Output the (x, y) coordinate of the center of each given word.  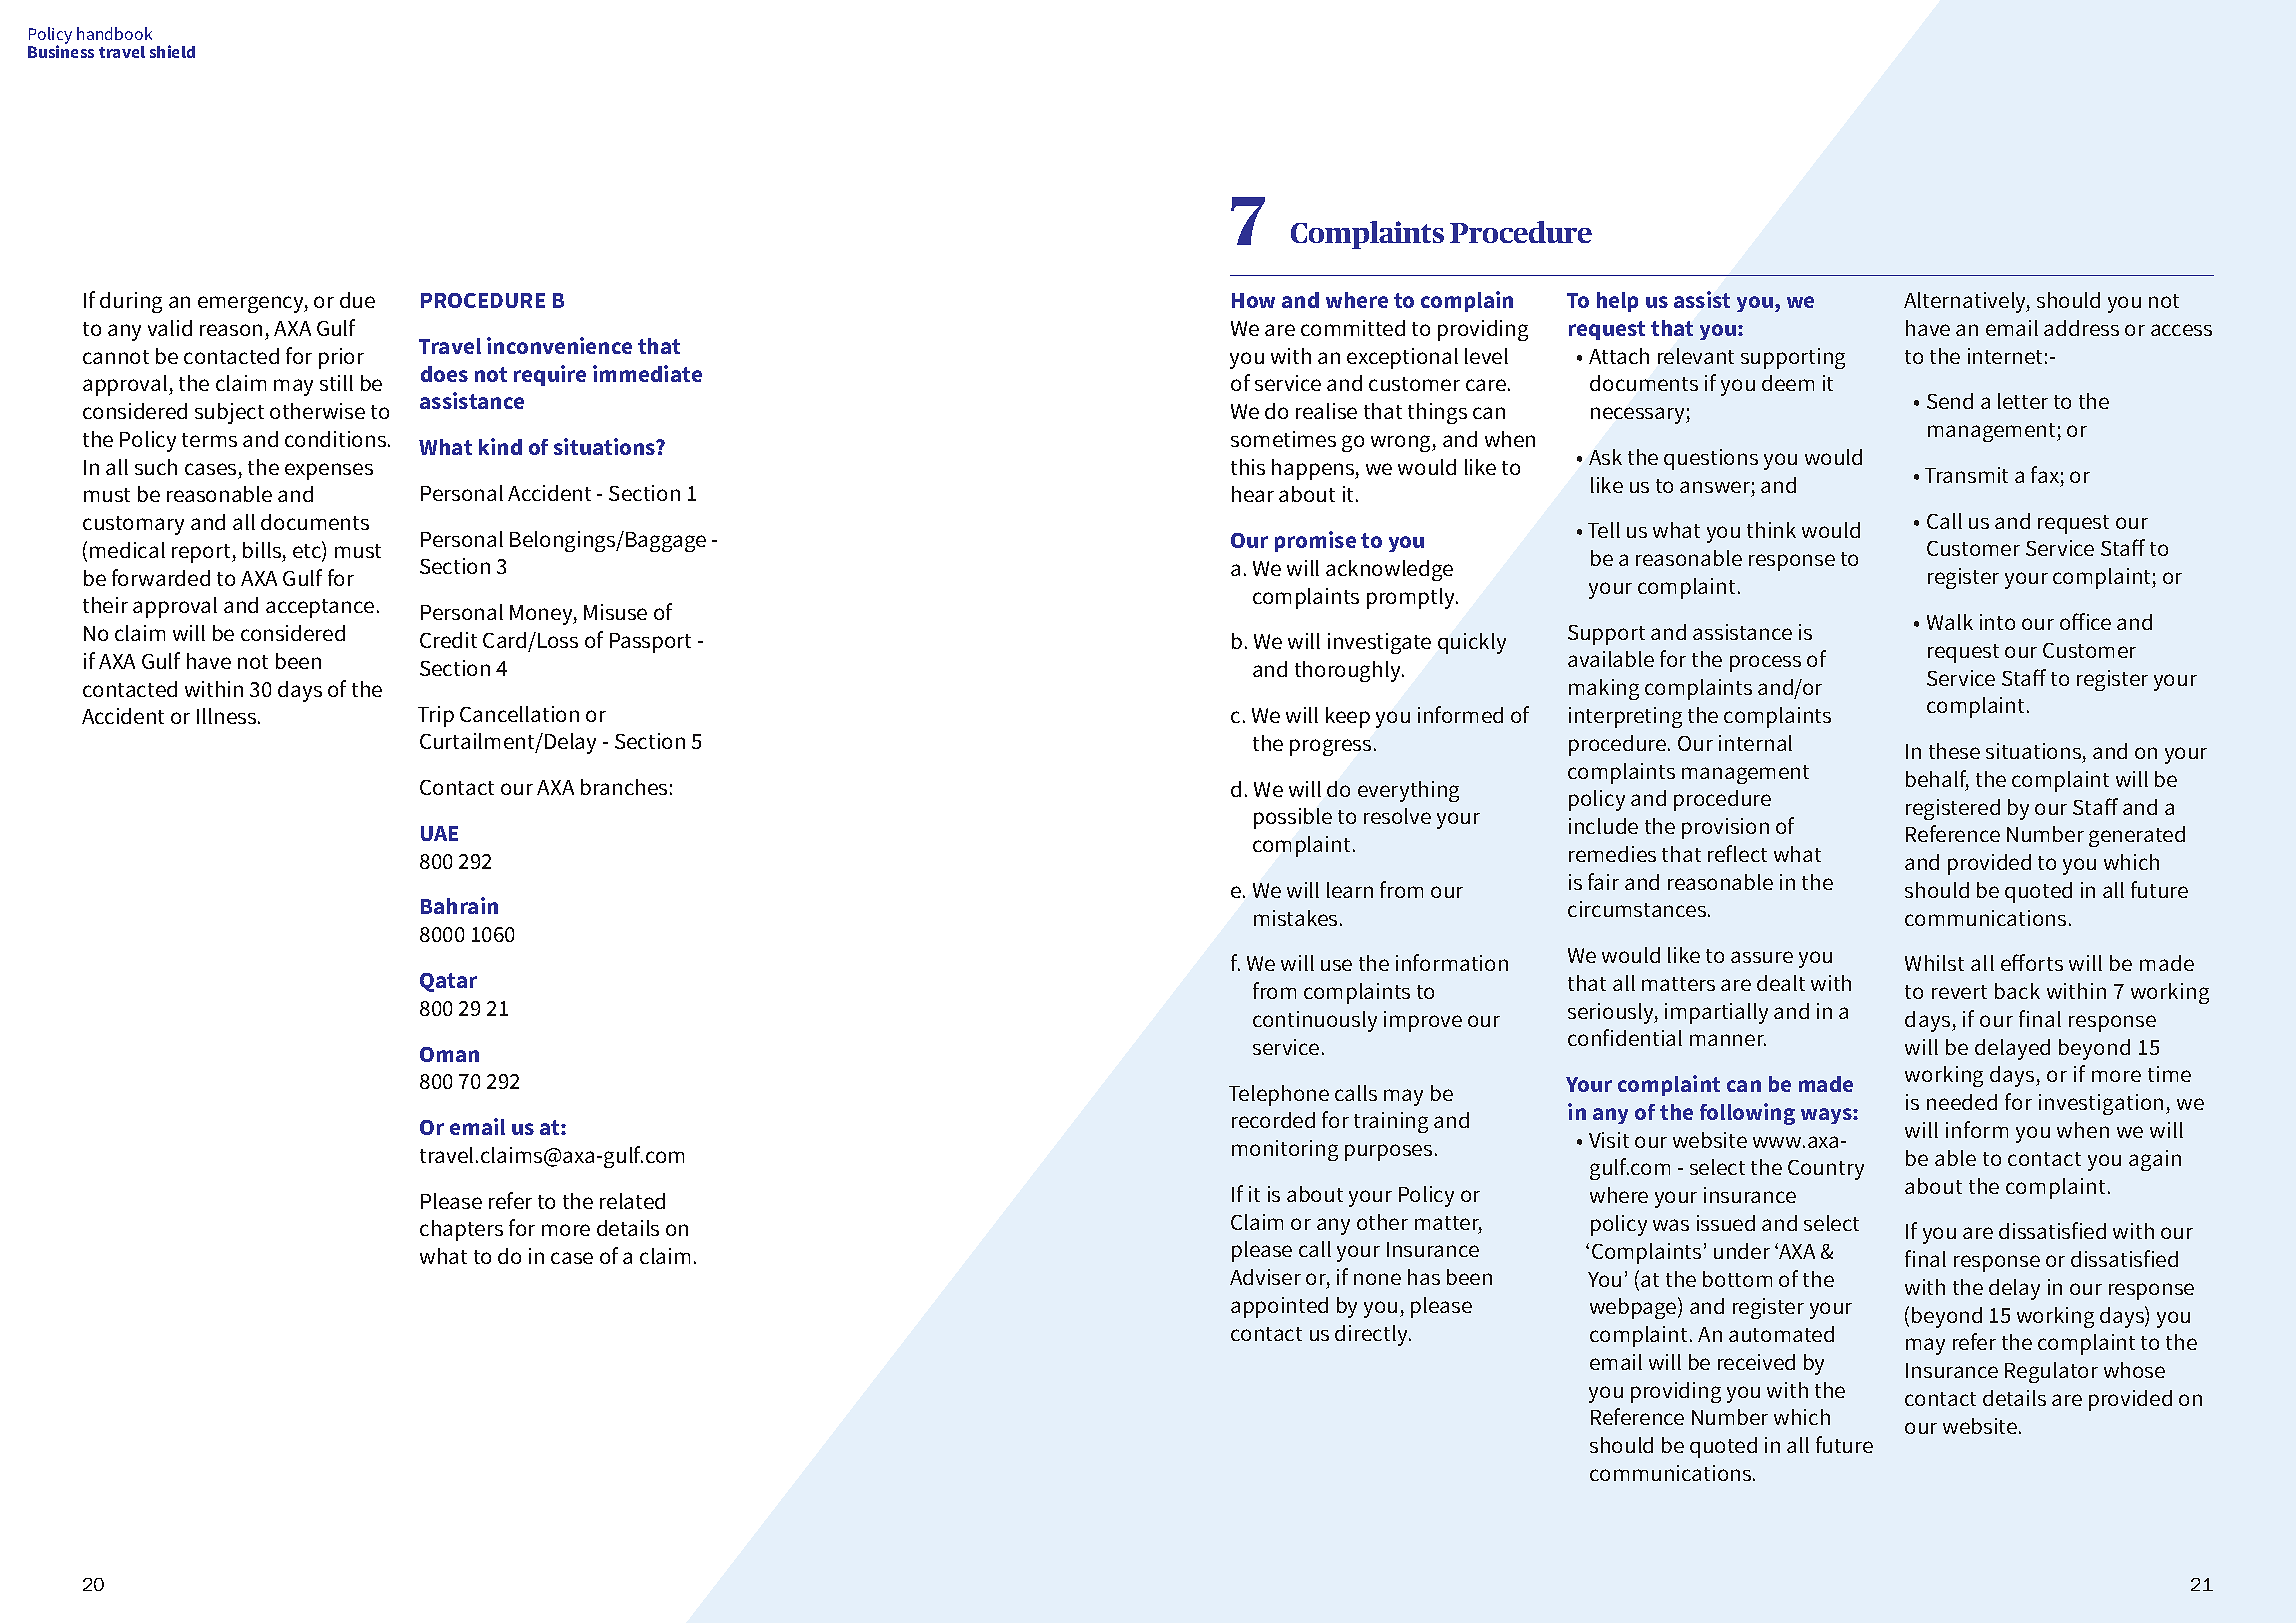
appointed (1279, 1307)
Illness (228, 716)
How (1253, 300)
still (336, 383)
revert (1959, 992)
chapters (461, 1230)
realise (1326, 411)
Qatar (448, 982)
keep (1348, 717)
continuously (1315, 1021)
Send (1950, 401)
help (1617, 302)
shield (172, 51)
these (1954, 751)
